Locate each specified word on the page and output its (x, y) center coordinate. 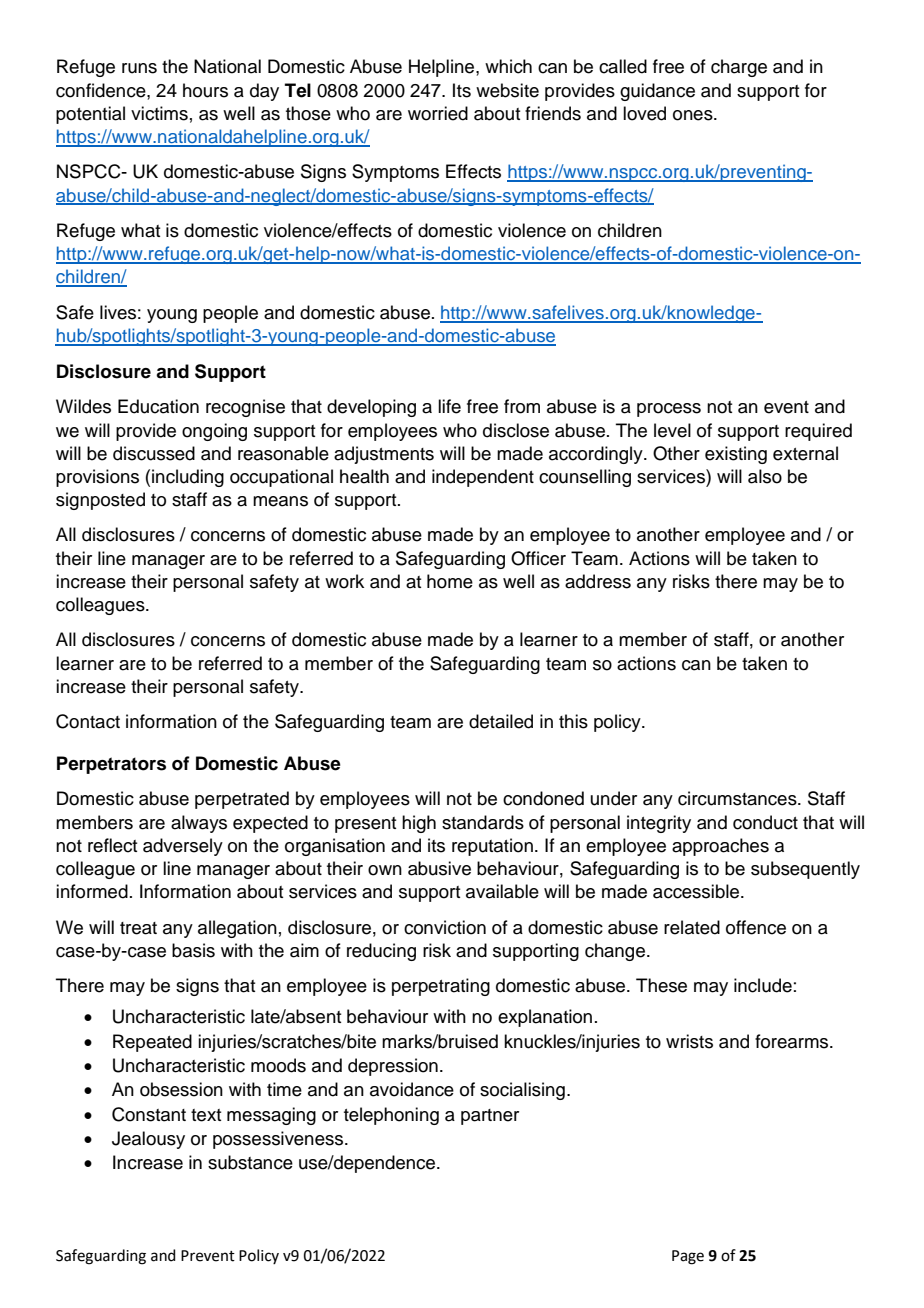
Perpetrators (111, 765)
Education (158, 406)
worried (438, 113)
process (669, 410)
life (449, 406)
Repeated (152, 1043)
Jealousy (148, 1140)
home (450, 581)
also (765, 476)
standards (483, 822)
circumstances (738, 798)
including (188, 478)
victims (159, 113)
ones (694, 115)
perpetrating (441, 987)
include (763, 985)
